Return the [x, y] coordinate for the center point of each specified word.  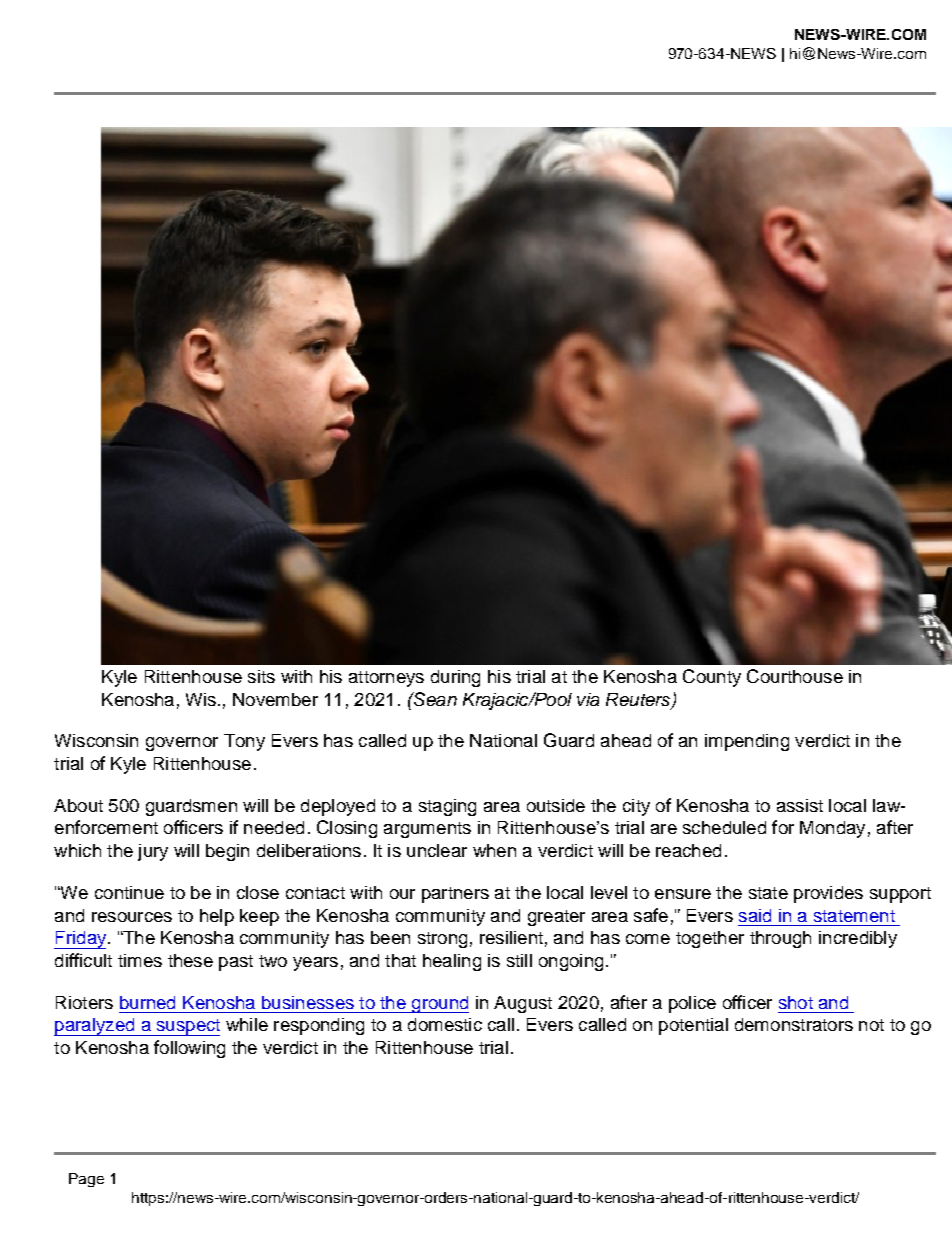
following [189, 1049]
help [217, 917]
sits [261, 676]
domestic [445, 1024]
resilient [511, 937]
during [455, 678]
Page [86, 1180]
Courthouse [795, 676]
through [780, 939]
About [78, 805]
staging [447, 807]
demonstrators [794, 1024]
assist [800, 805]
